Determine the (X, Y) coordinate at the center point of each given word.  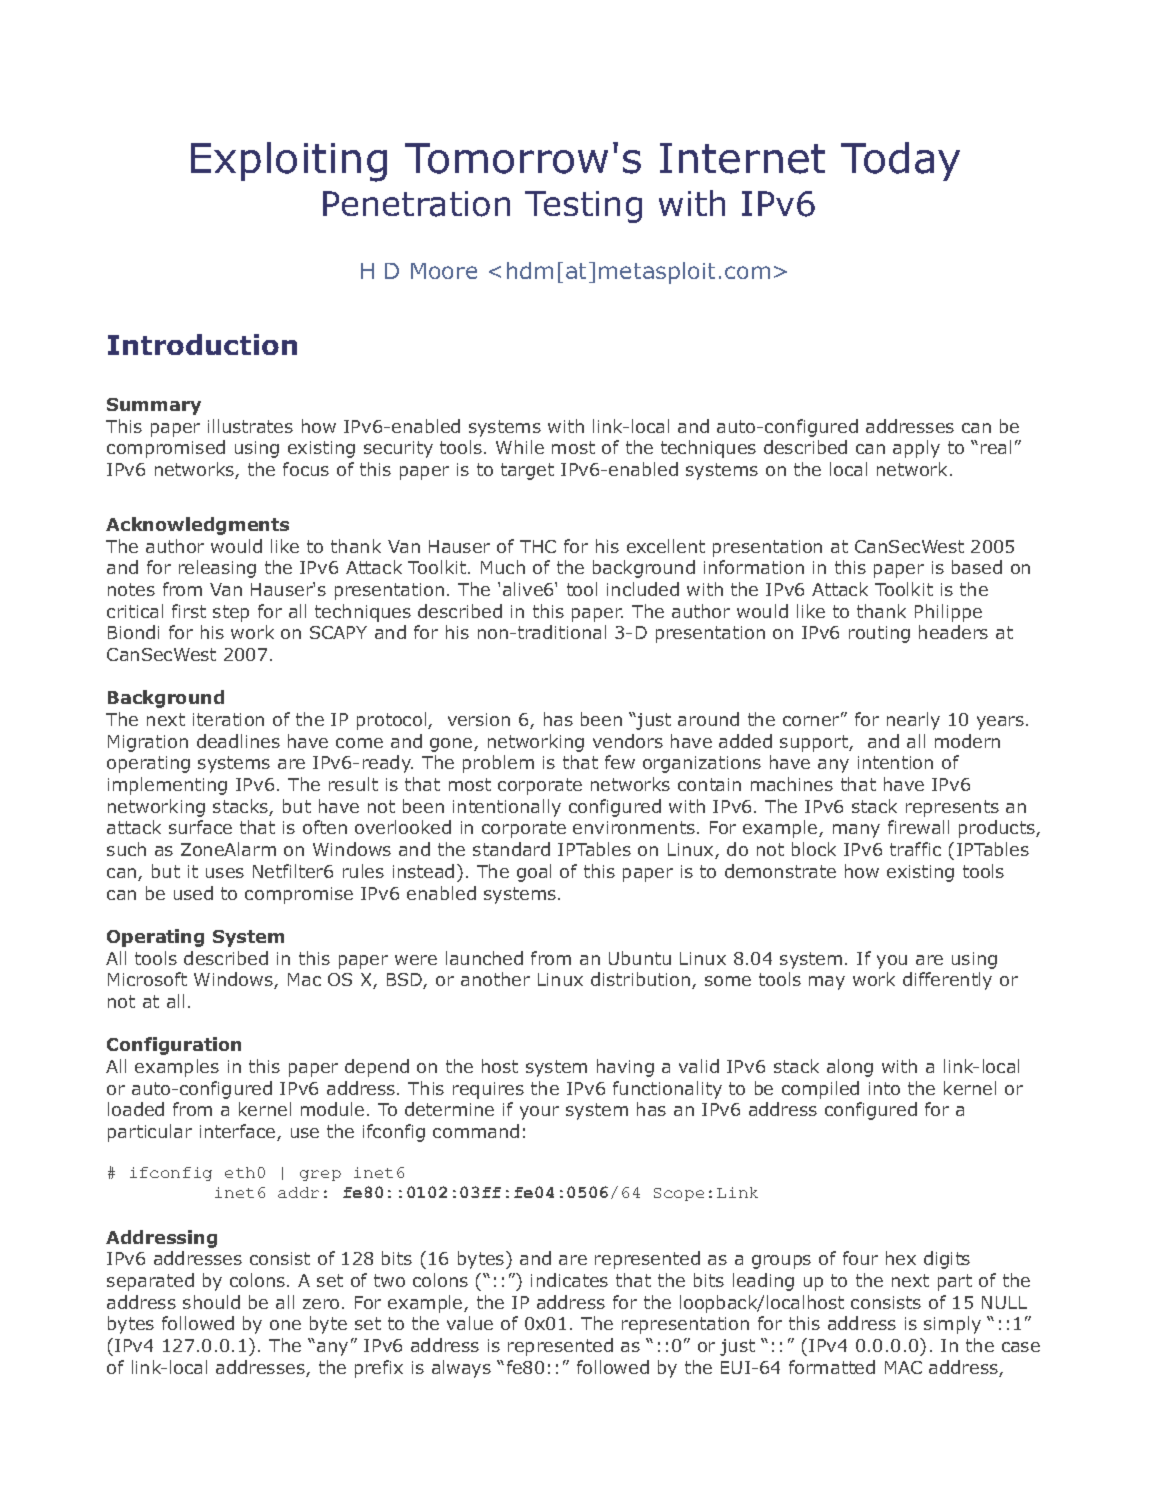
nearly (913, 721)
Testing (583, 207)
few (620, 762)
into (884, 1088)
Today (900, 161)
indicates (569, 1280)
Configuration (174, 1046)
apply (916, 449)
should (211, 1302)
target (527, 471)
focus (306, 469)
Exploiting (289, 162)
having (625, 1068)
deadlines (238, 741)
